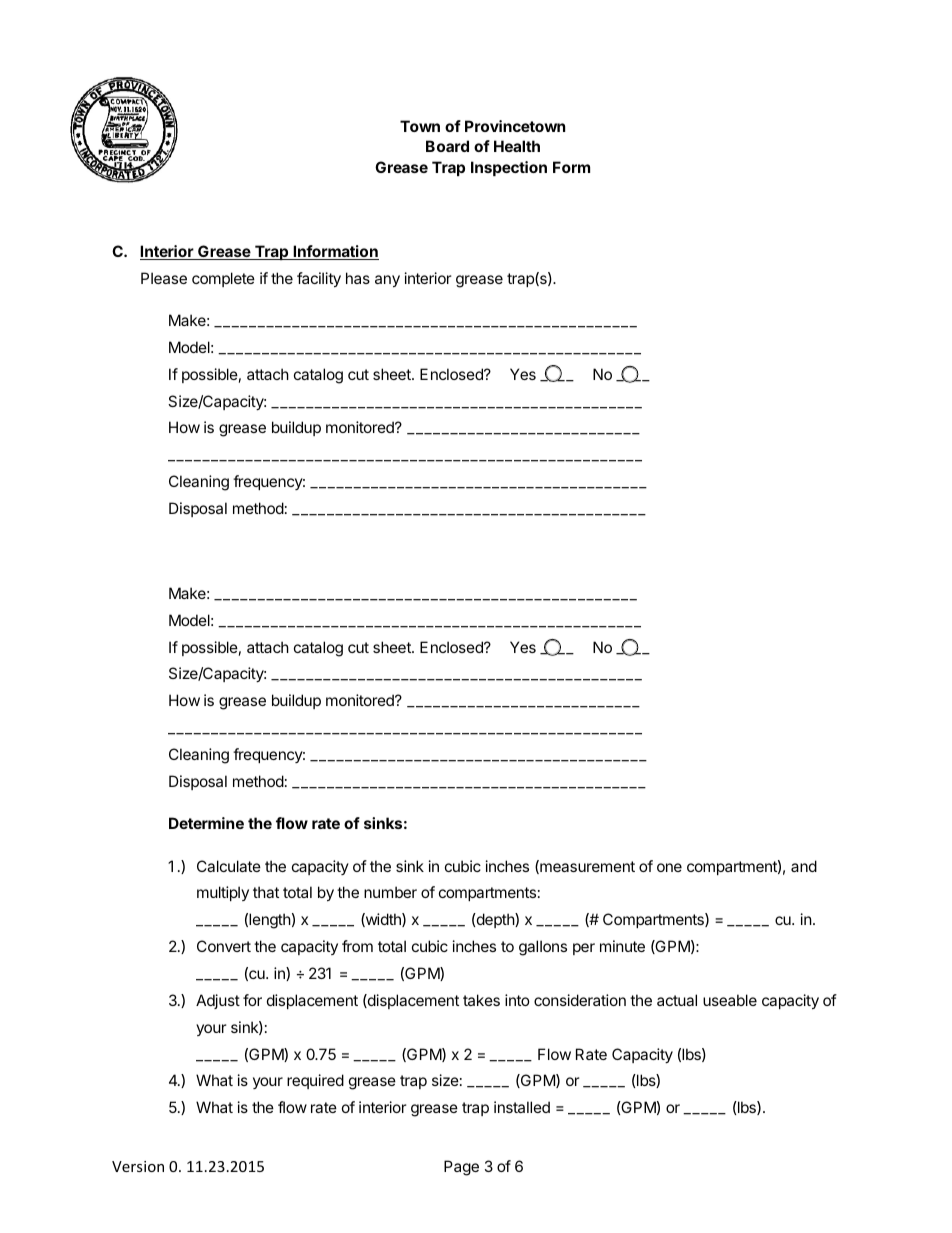 The image size is (952, 1233). I want to click on Determine, so click(206, 823).
